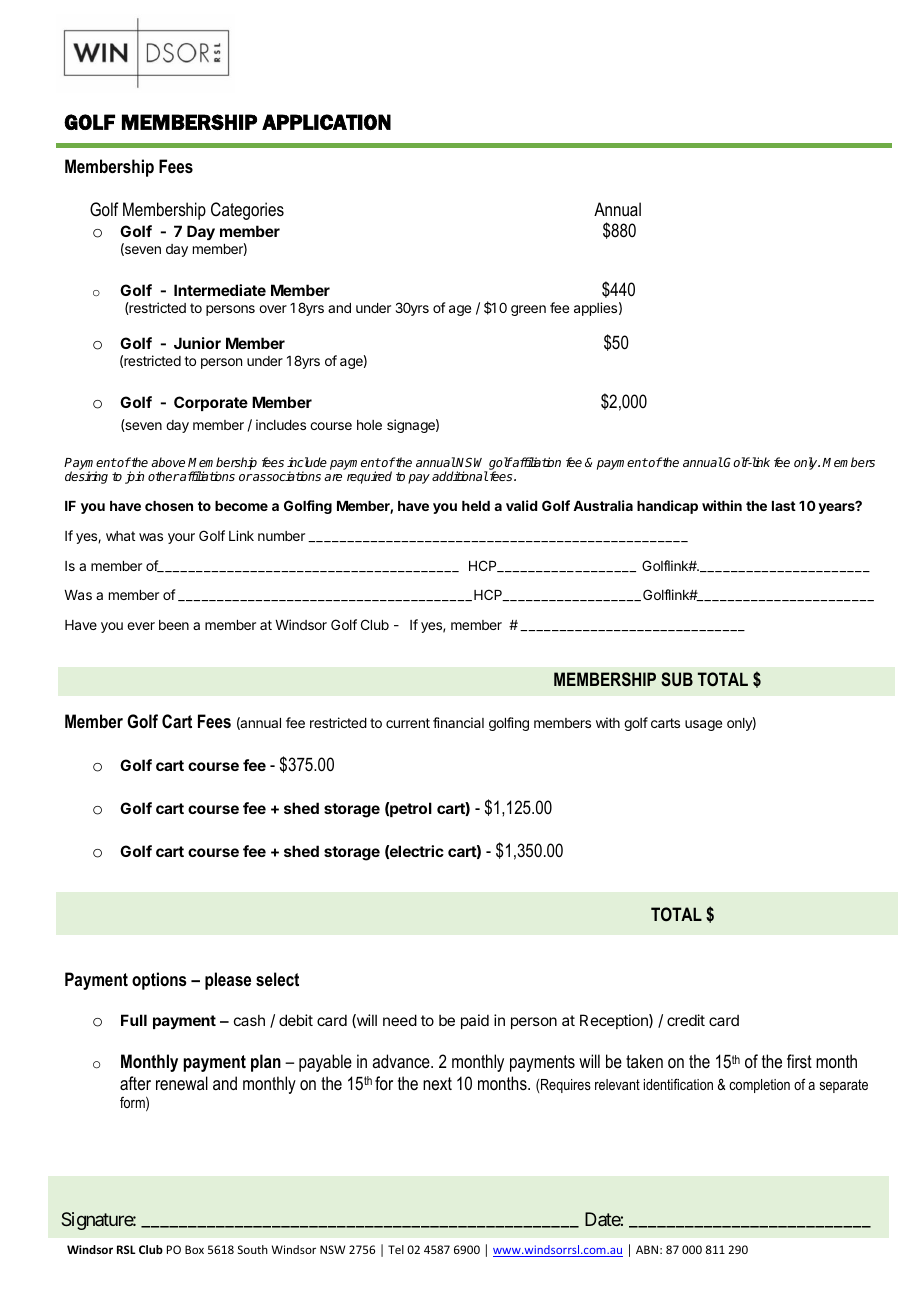 This image has height=1308, width=924. What do you see at coordinates (396, 1249) in the image?
I see `Tel` at bounding box center [396, 1249].
